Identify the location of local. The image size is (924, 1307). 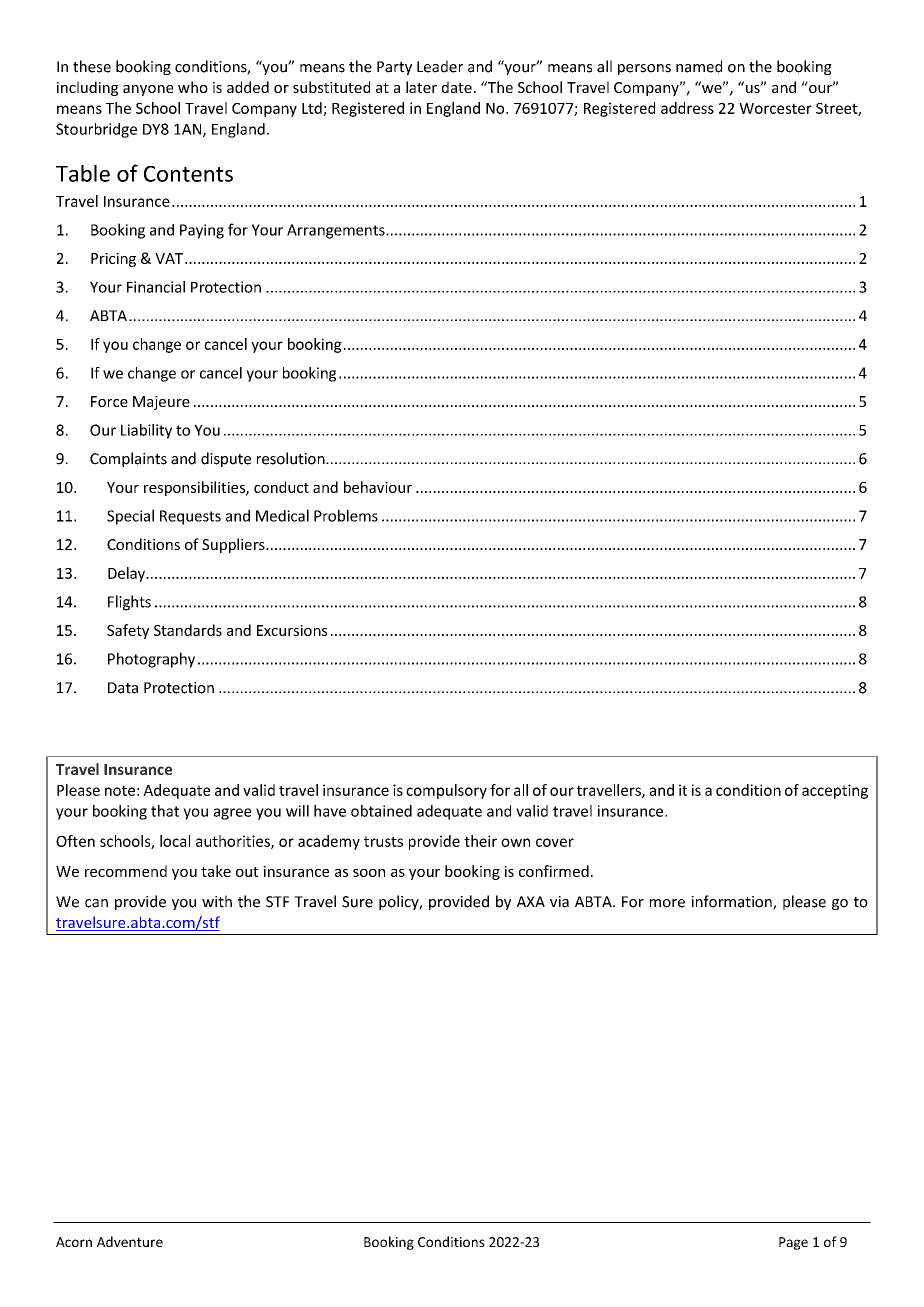
(175, 841).
